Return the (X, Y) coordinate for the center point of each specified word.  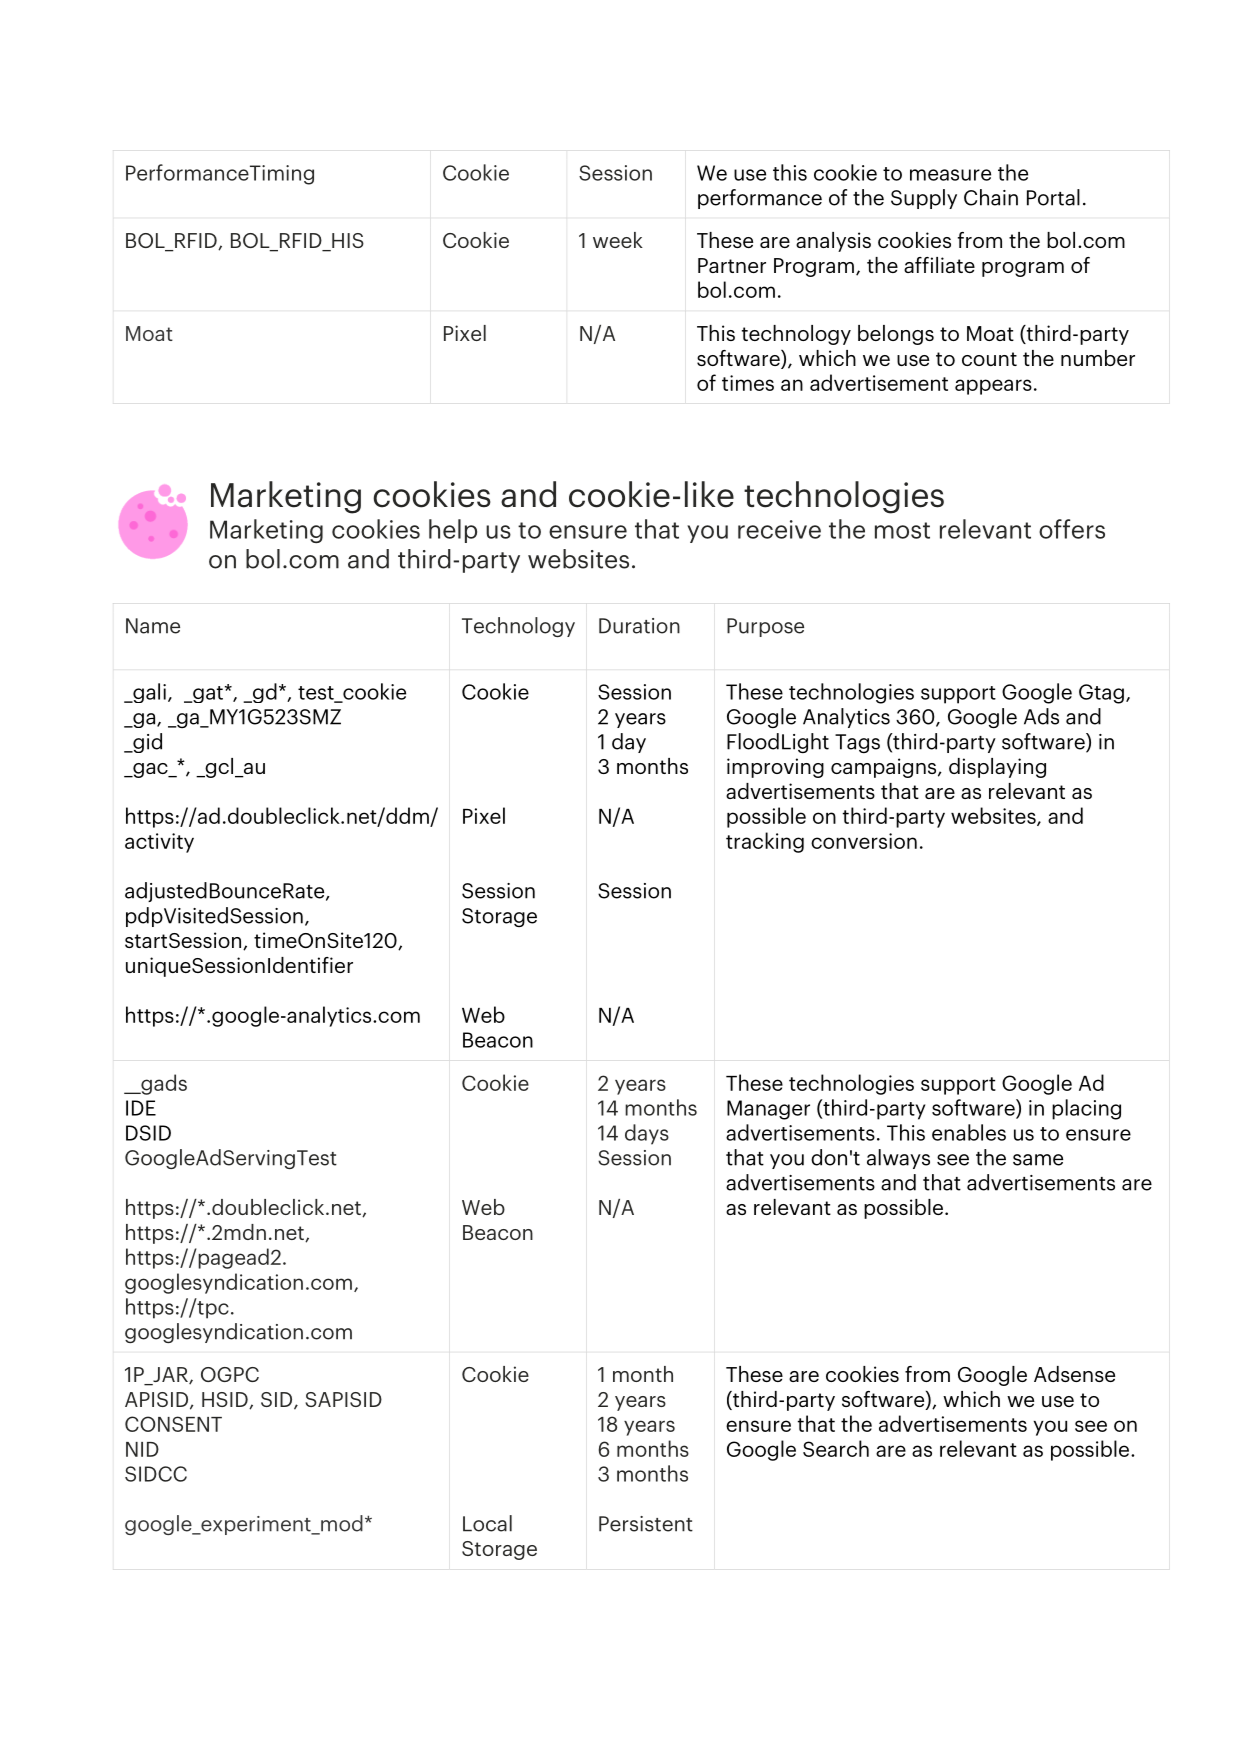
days (647, 1134)
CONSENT (173, 1424)
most (902, 530)
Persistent (646, 1524)
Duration (639, 626)
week (618, 240)
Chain (991, 197)
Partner (732, 265)
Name (153, 626)
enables (969, 1132)
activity (159, 843)
